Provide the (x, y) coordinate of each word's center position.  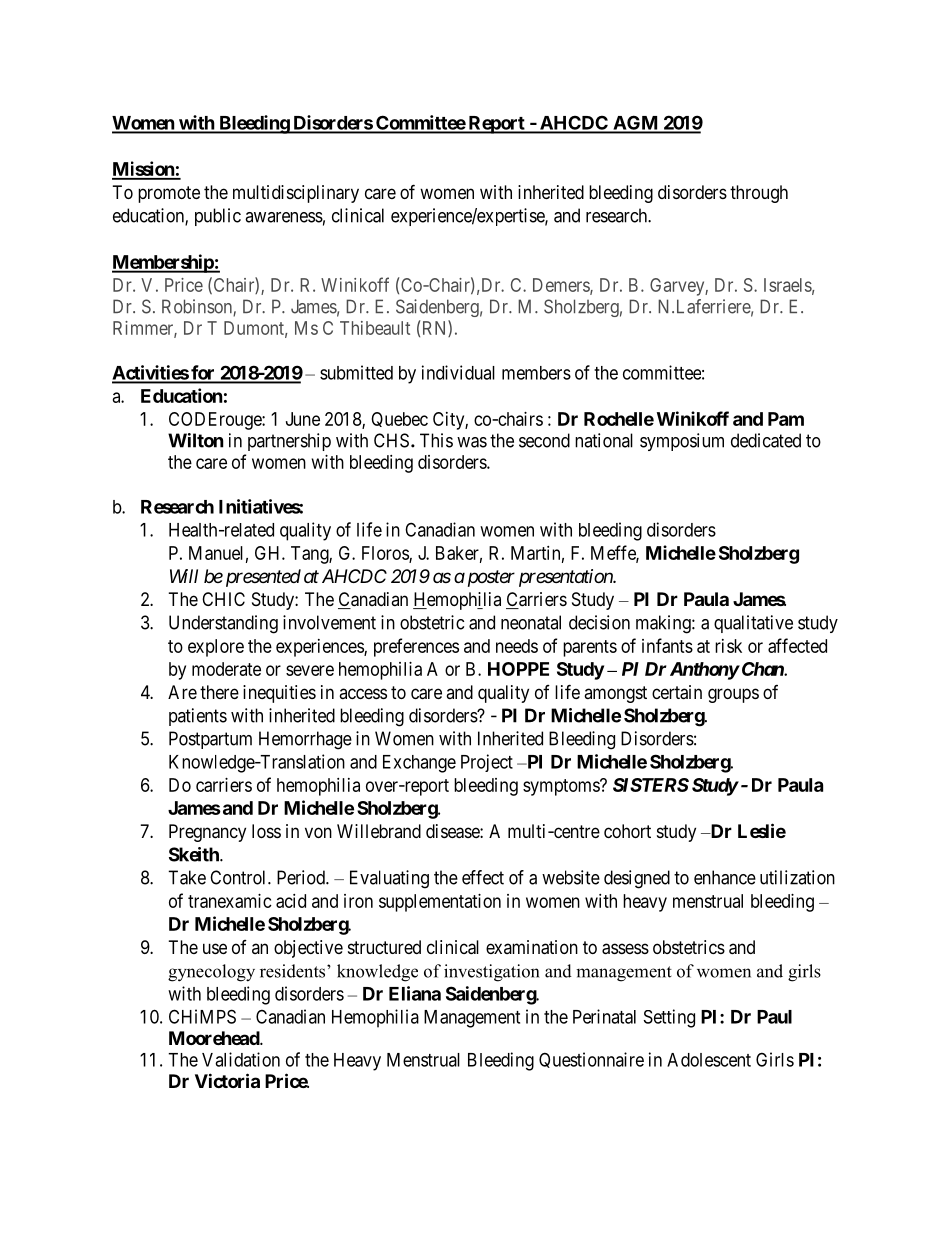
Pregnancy (207, 833)
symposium (682, 442)
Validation (241, 1059)
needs (517, 646)
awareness (284, 217)
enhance (725, 877)
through (759, 194)
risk (728, 646)
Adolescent (709, 1060)
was (472, 442)
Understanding (223, 624)
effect (483, 877)
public (218, 217)
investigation (491, 973)
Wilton (196, 440)
